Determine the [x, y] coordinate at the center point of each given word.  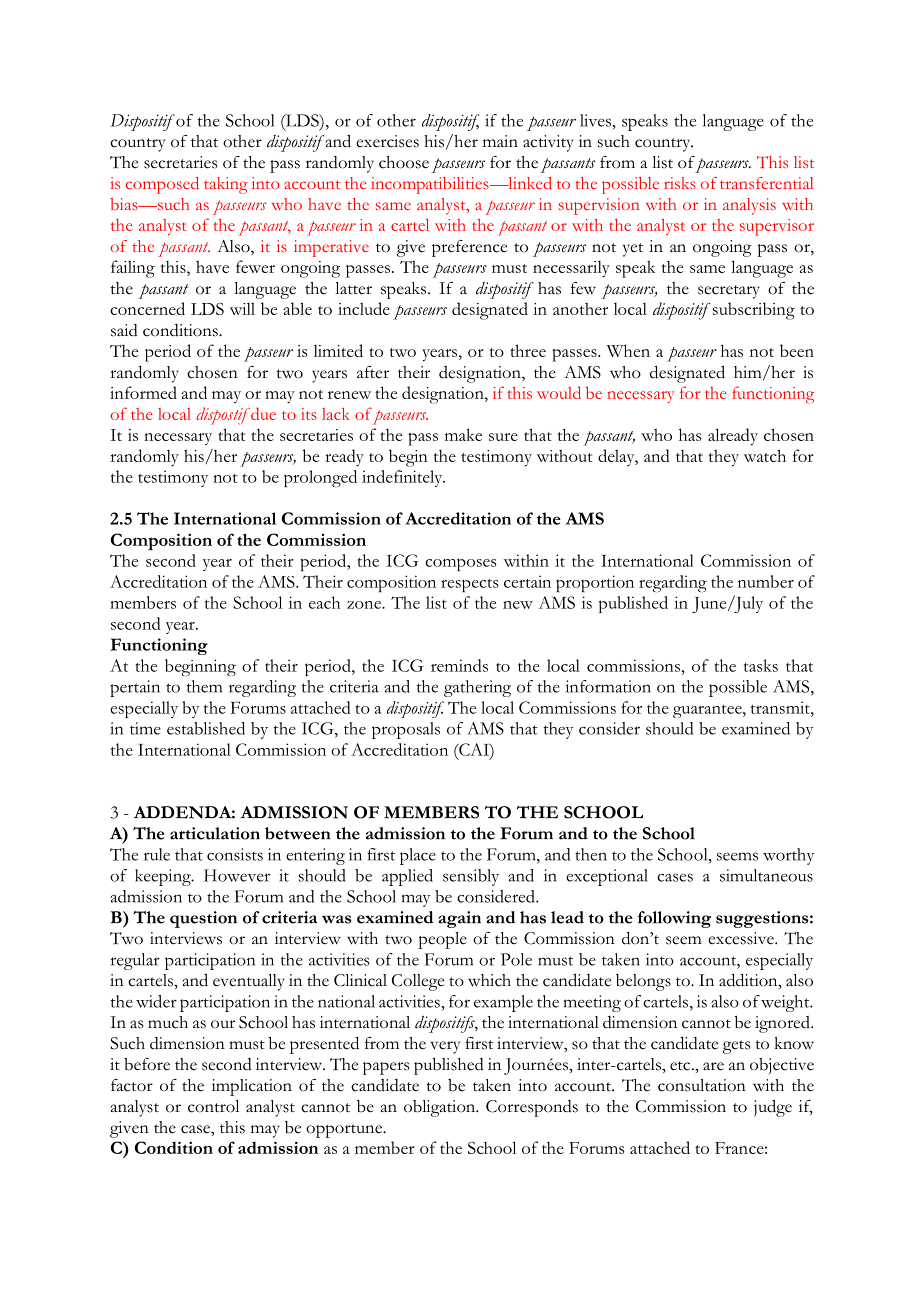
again [459, 919]
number [766, 581]
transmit [781, 707]
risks [680, 183]
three [528, 350]
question [203, 919]
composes [461, 564]
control [213, 1106]
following [674, 919]
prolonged [320, 478]
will [242, 308]
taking [226, 185]
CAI [474, 749]
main [500, 141]
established [206, 728]
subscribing [752, 311]
